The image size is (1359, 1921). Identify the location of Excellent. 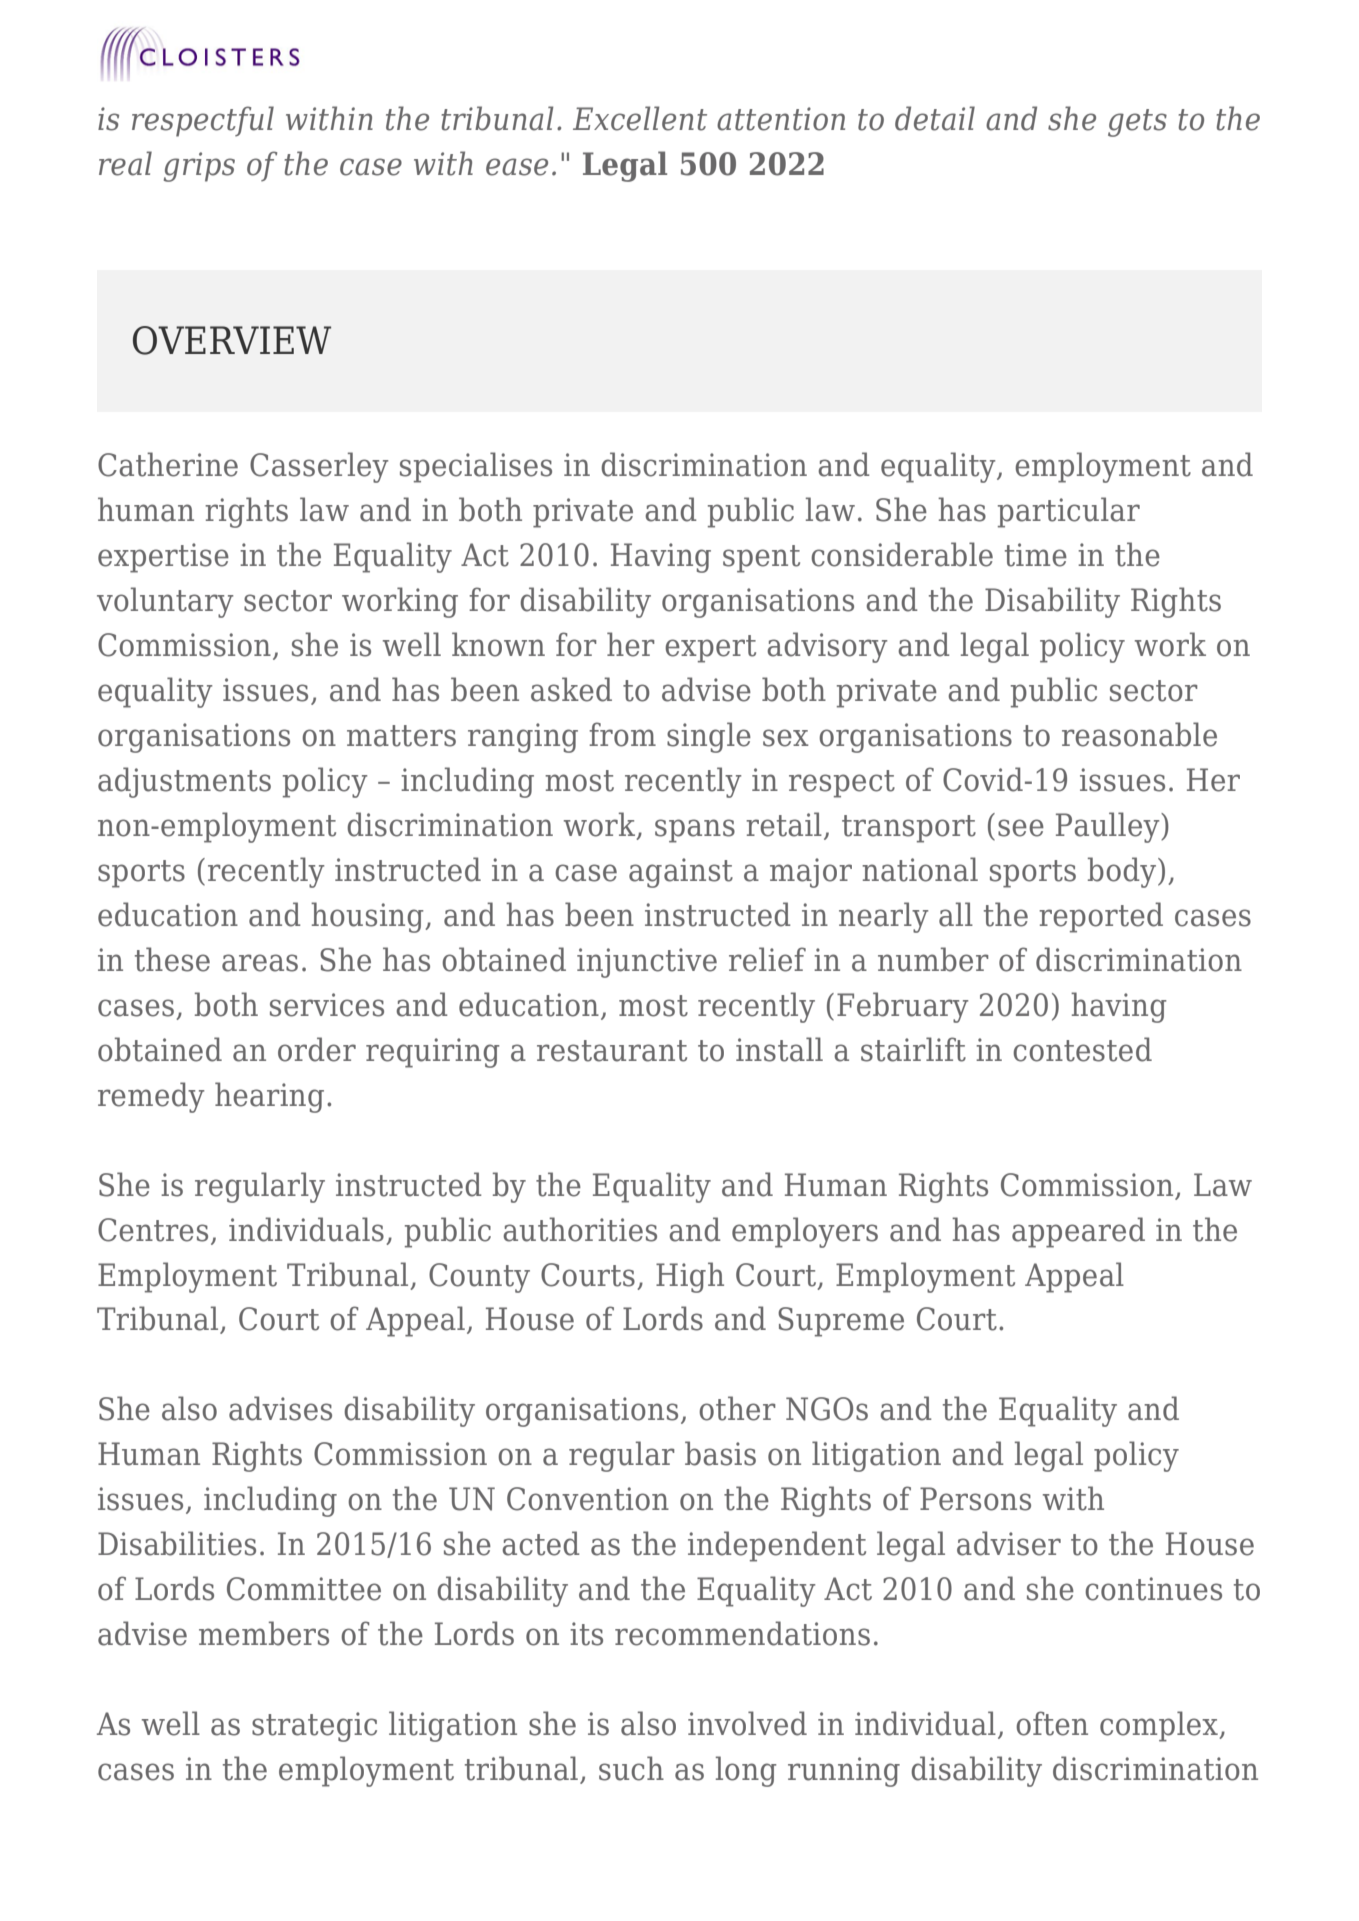
(640, 118).
